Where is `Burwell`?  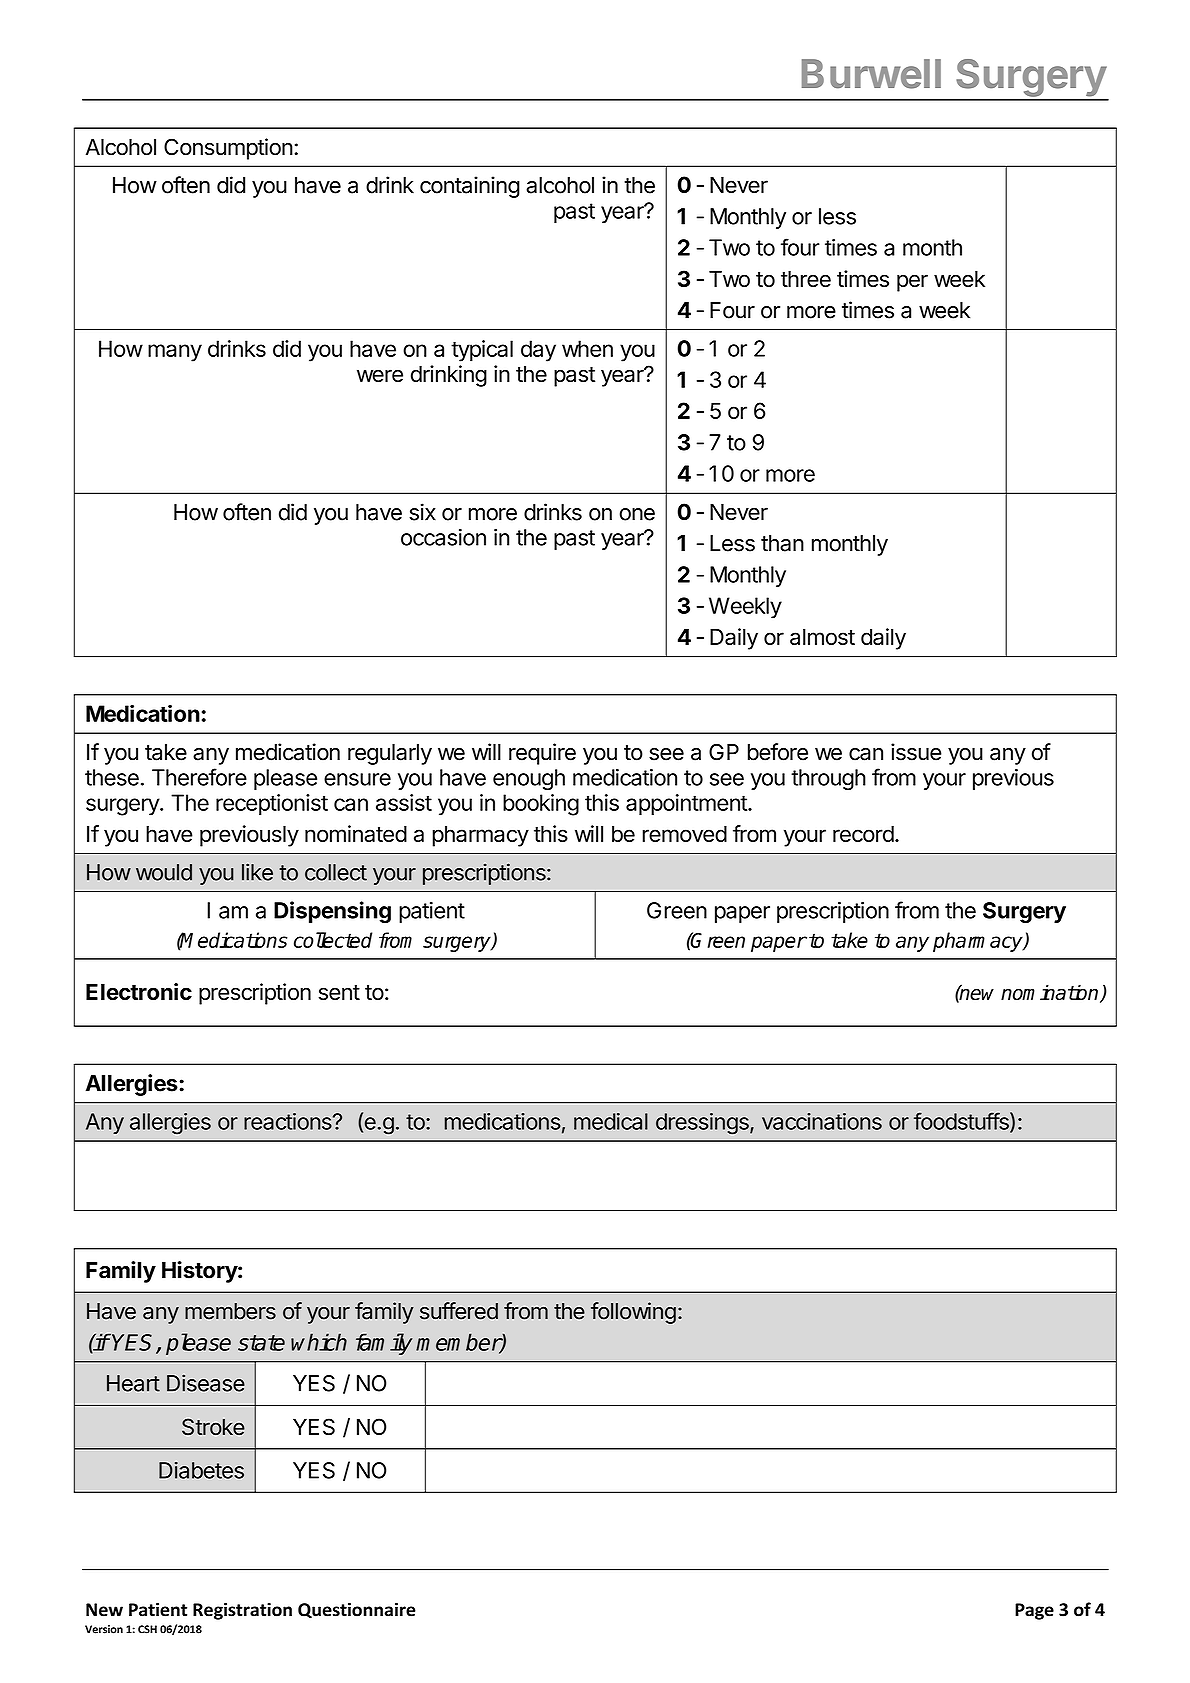
Burwell is located at coordinates (871, 74).
